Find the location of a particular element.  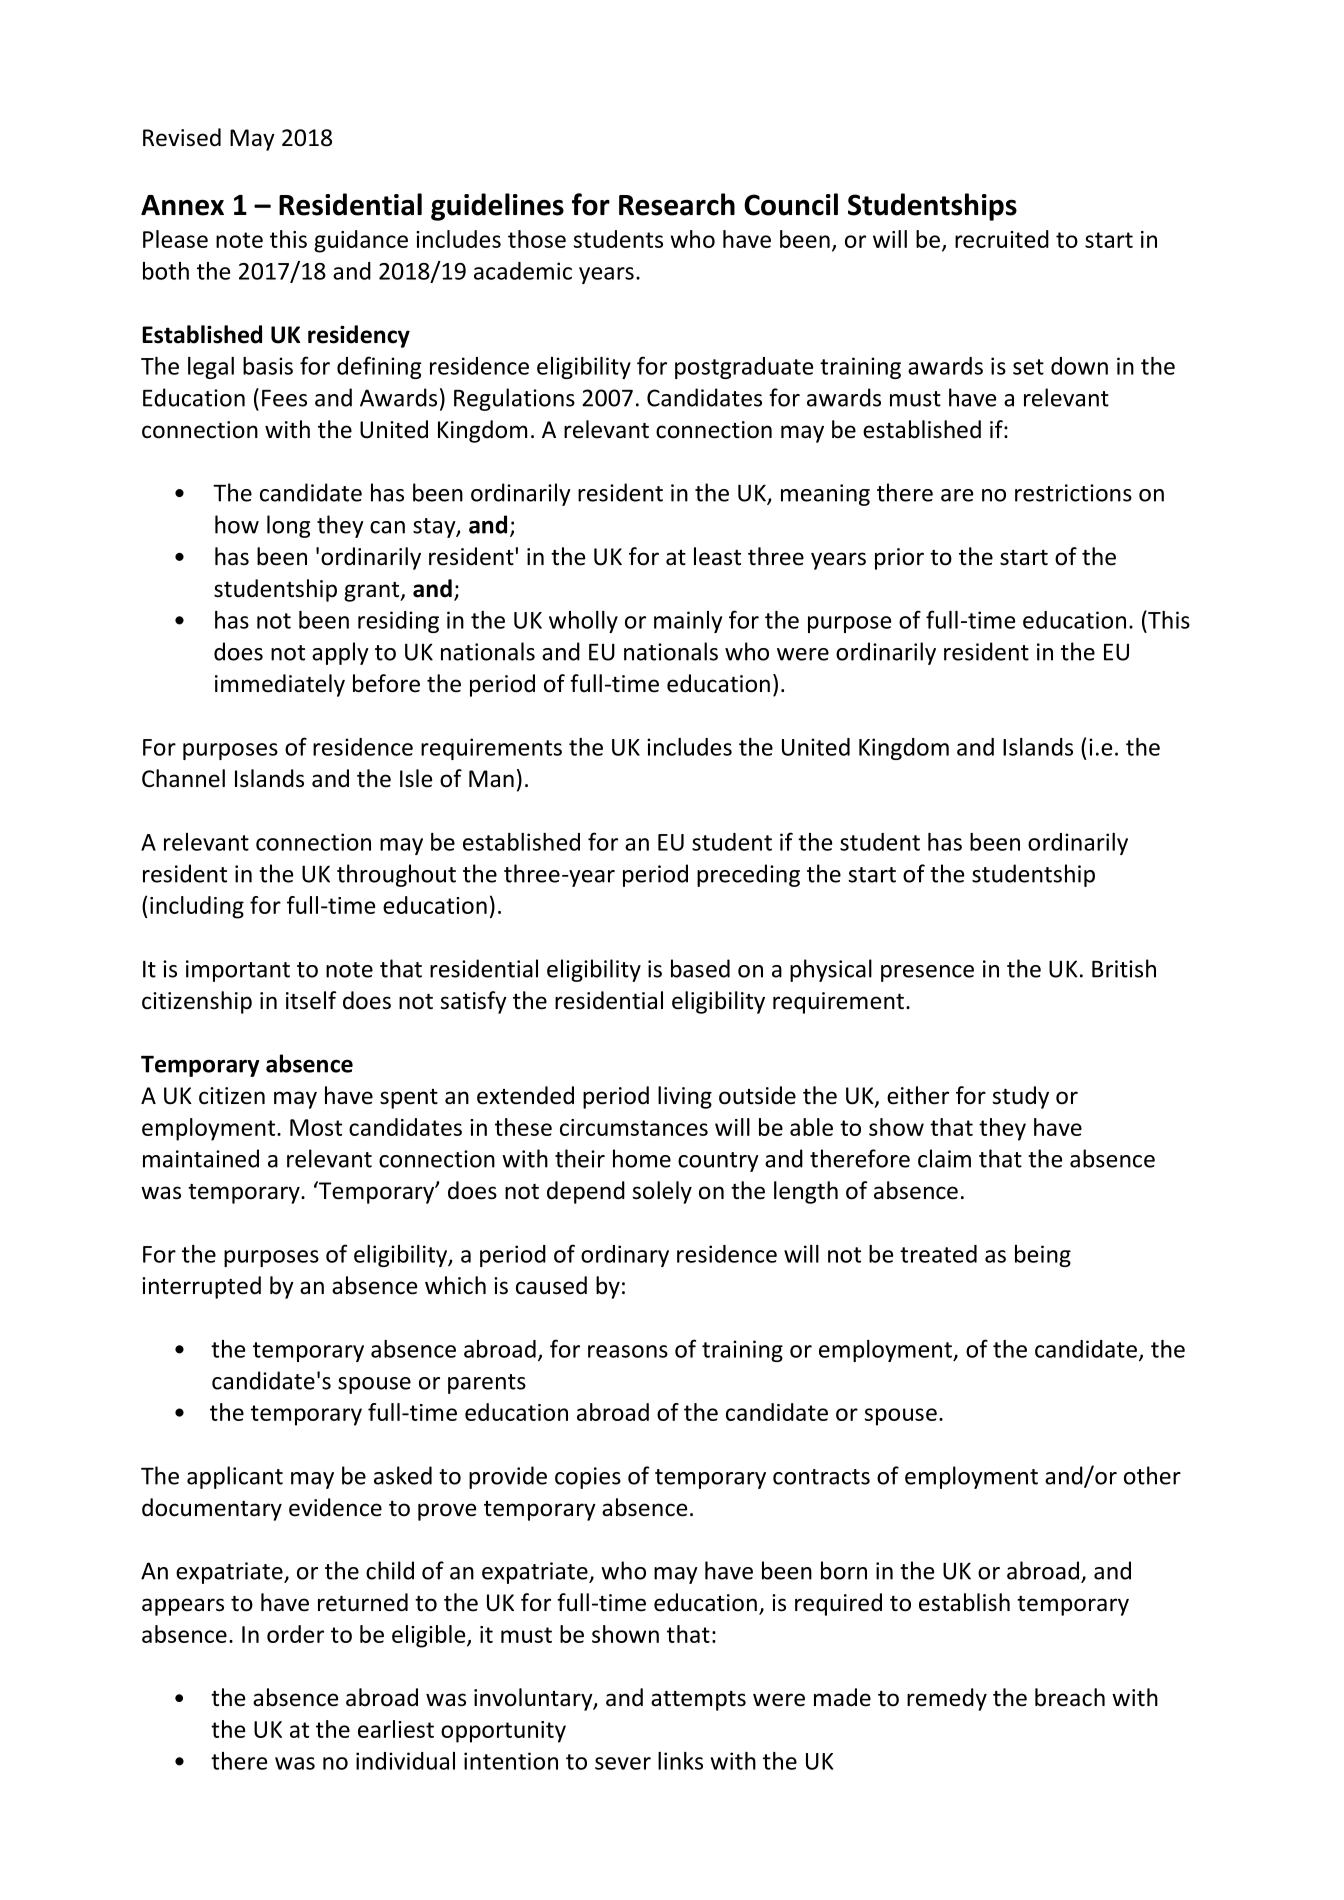

recruited is located at coordinates (1002, 239).
